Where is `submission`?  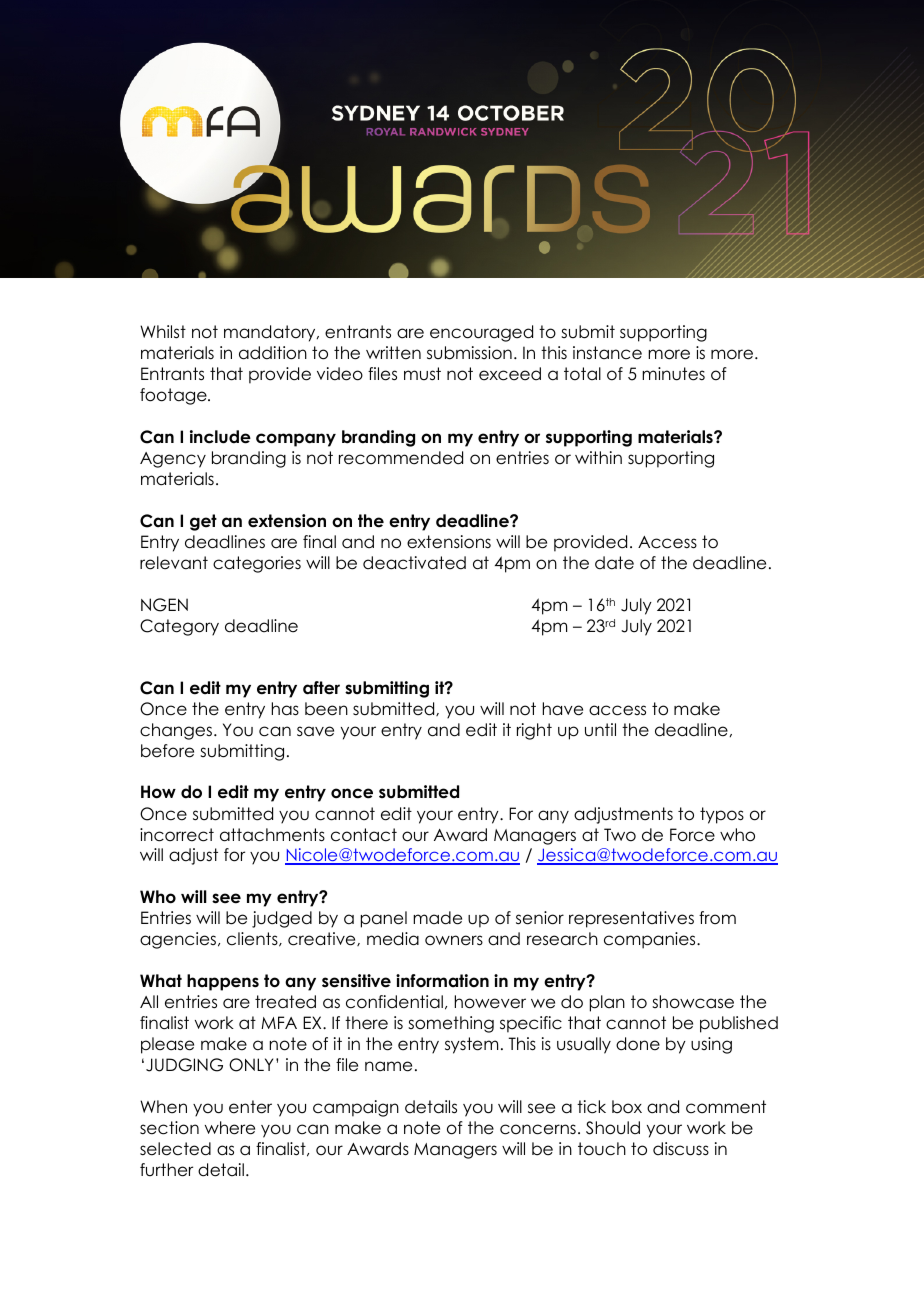
submission is located at coordinates (469, 353).
